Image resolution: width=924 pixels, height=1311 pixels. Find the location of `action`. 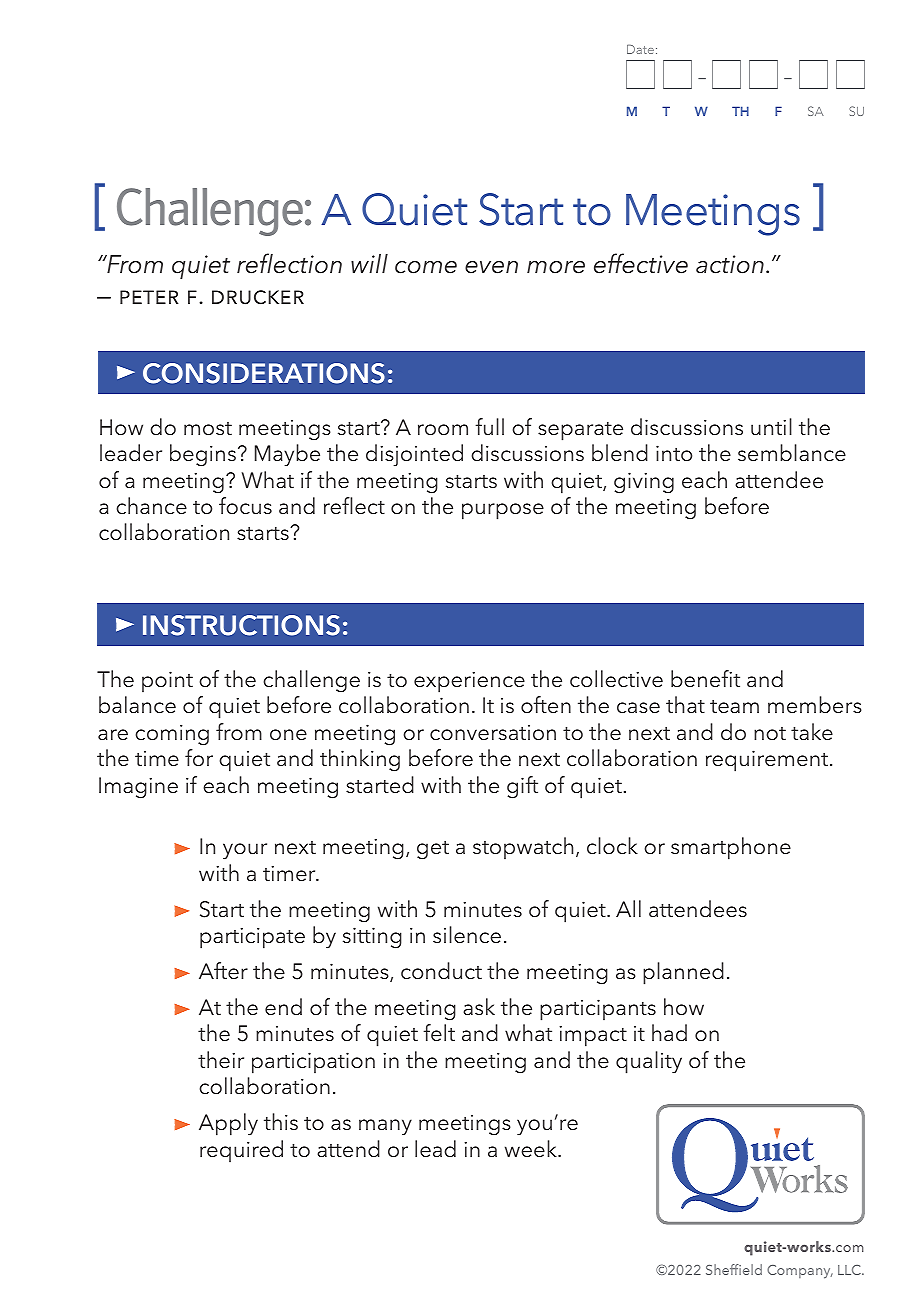

action is located at coordinates (730, 264).
